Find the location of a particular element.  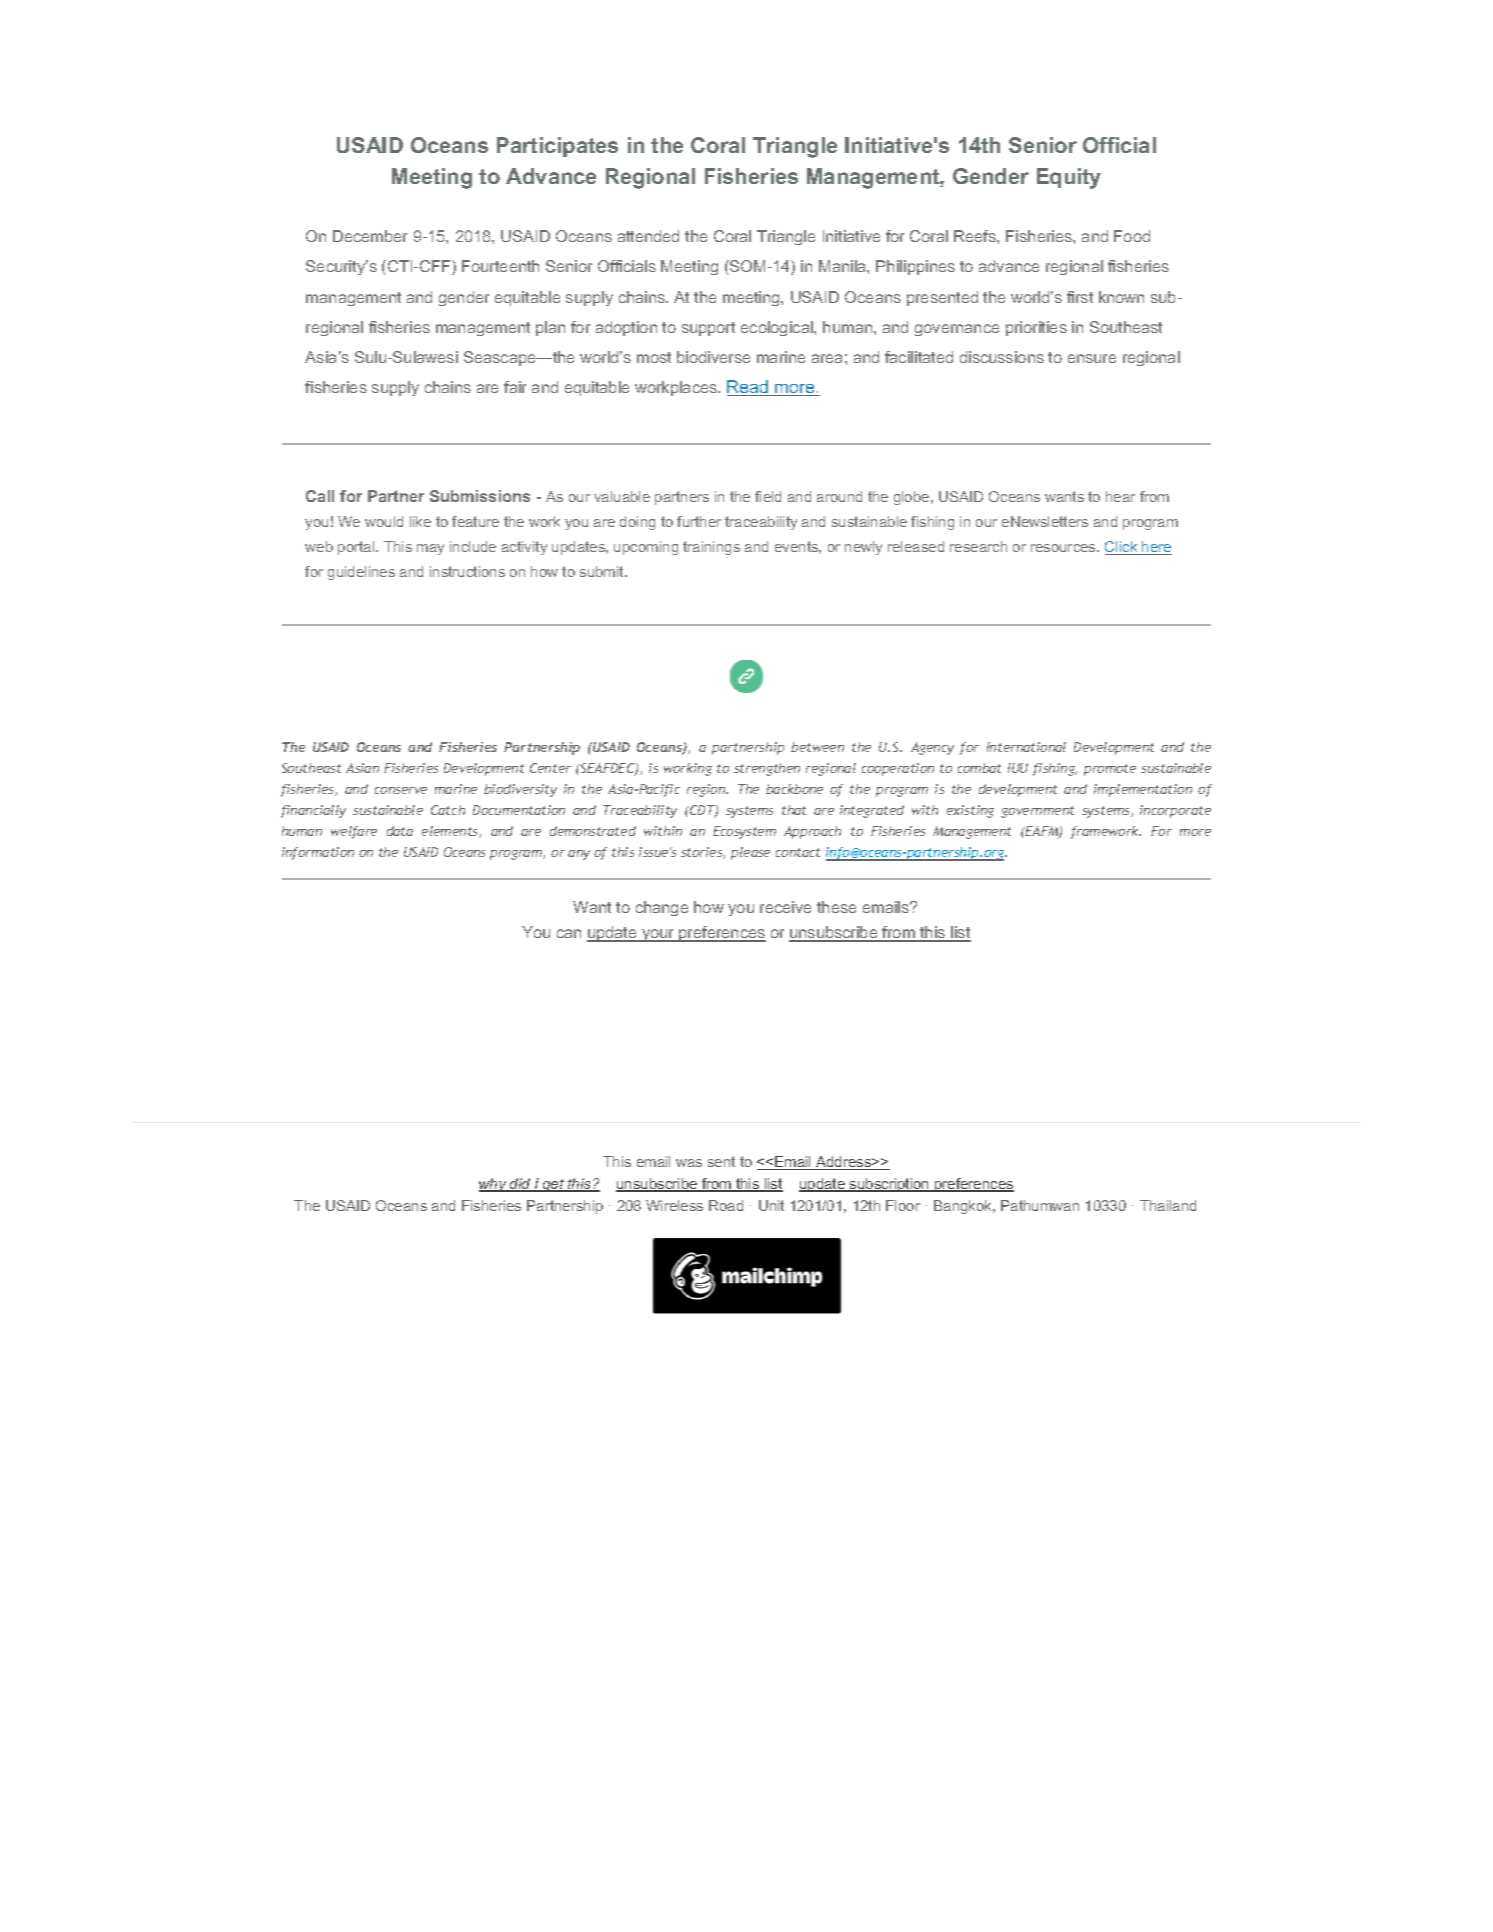

like is located at coordinates (420, 521).
